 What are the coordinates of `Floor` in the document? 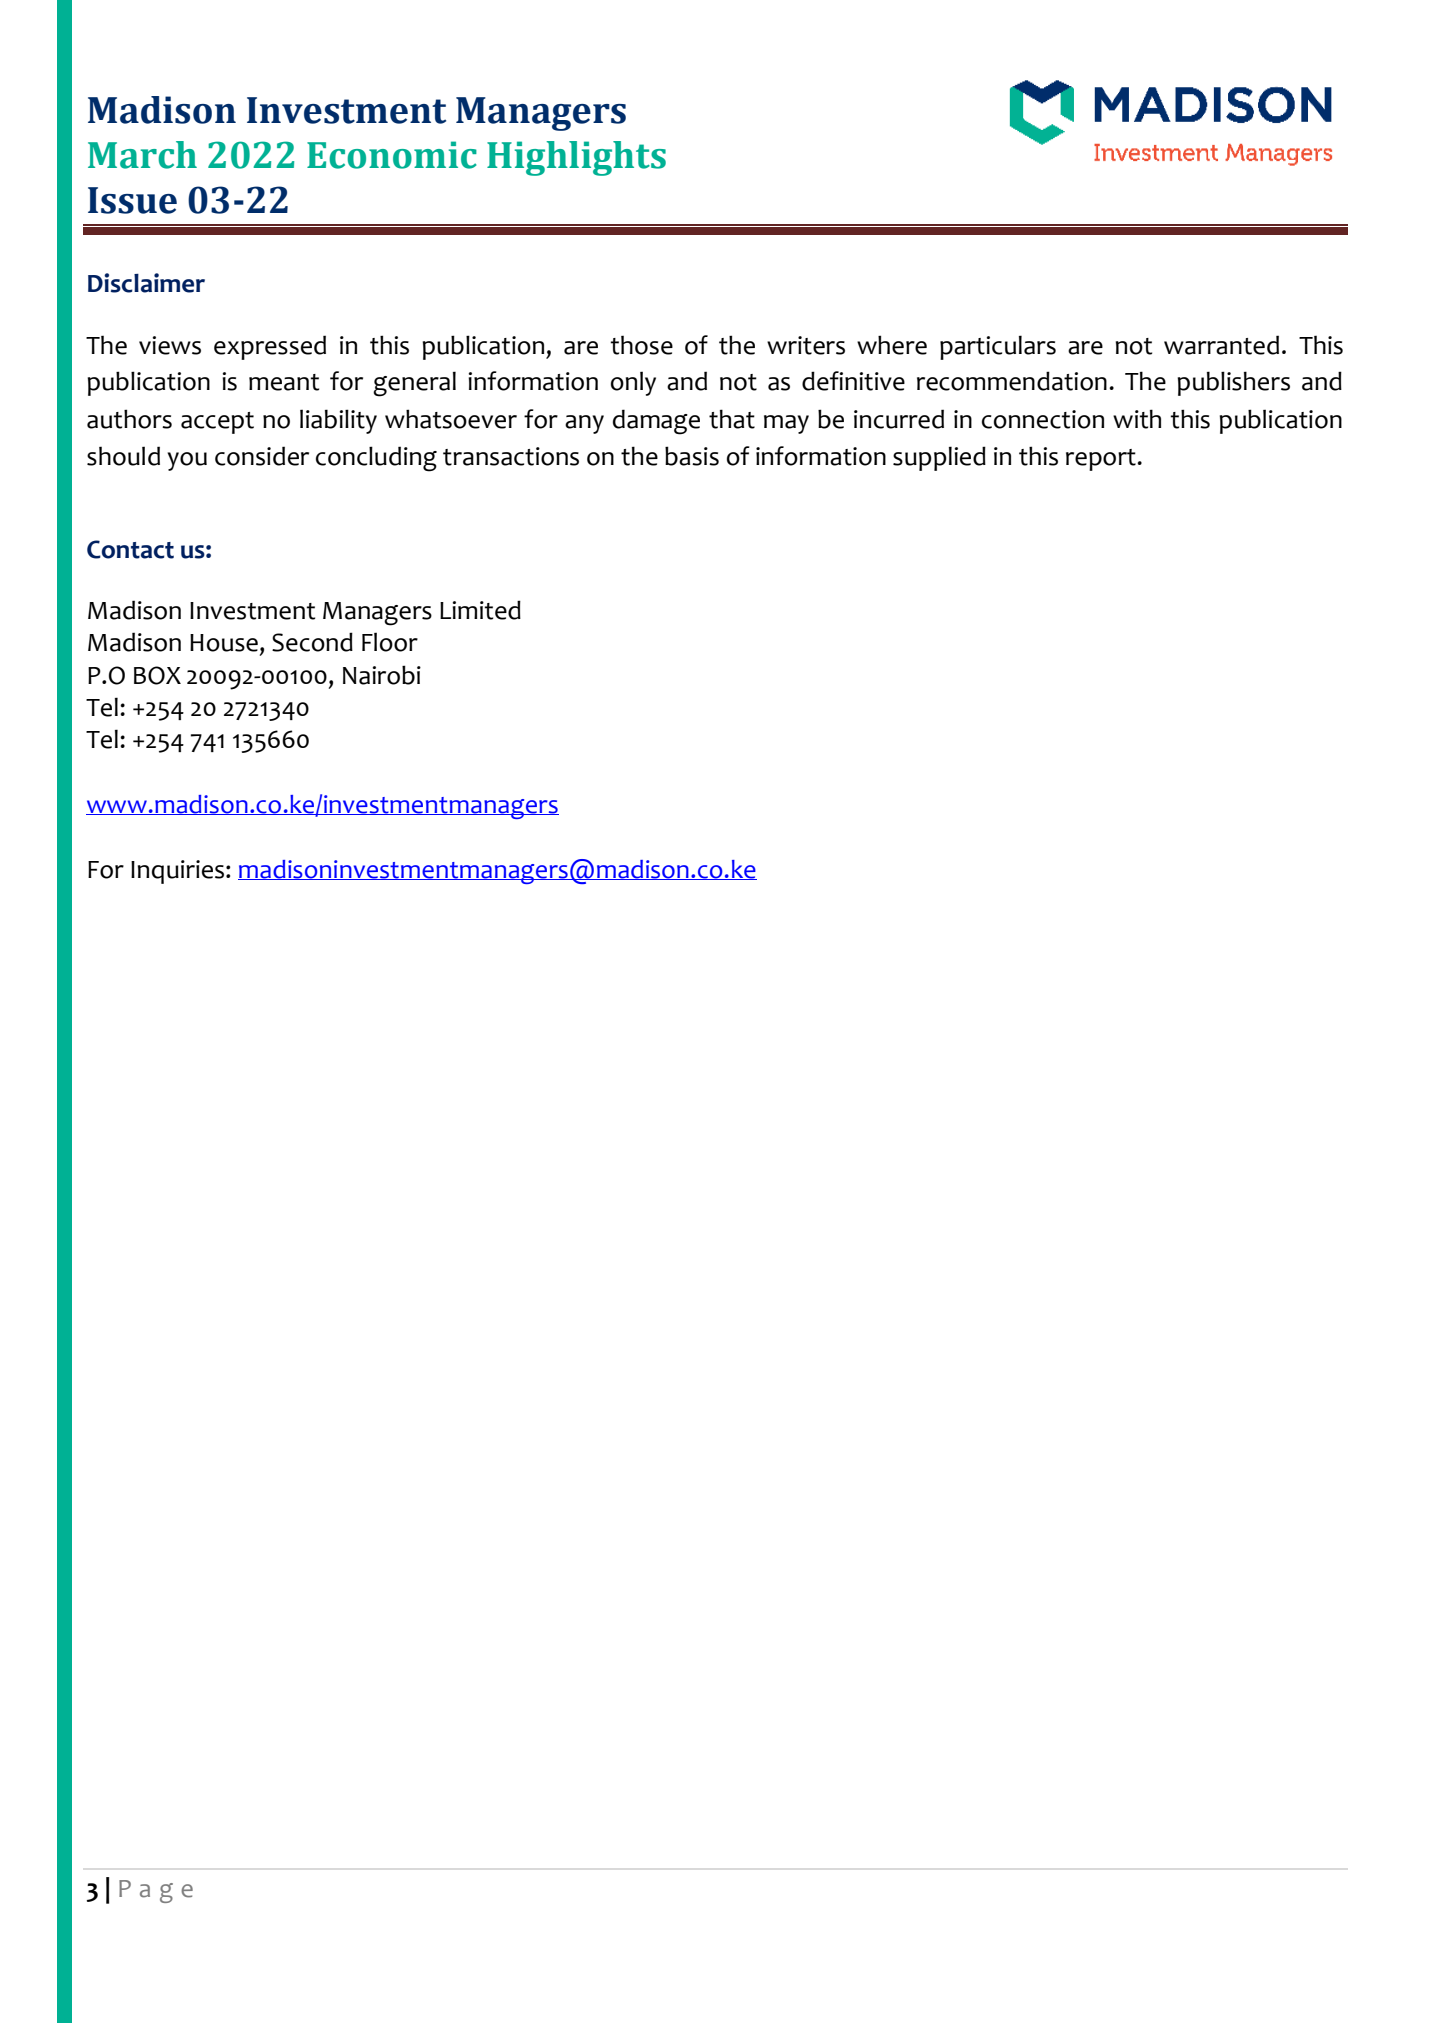 It's located at (390, 642).
